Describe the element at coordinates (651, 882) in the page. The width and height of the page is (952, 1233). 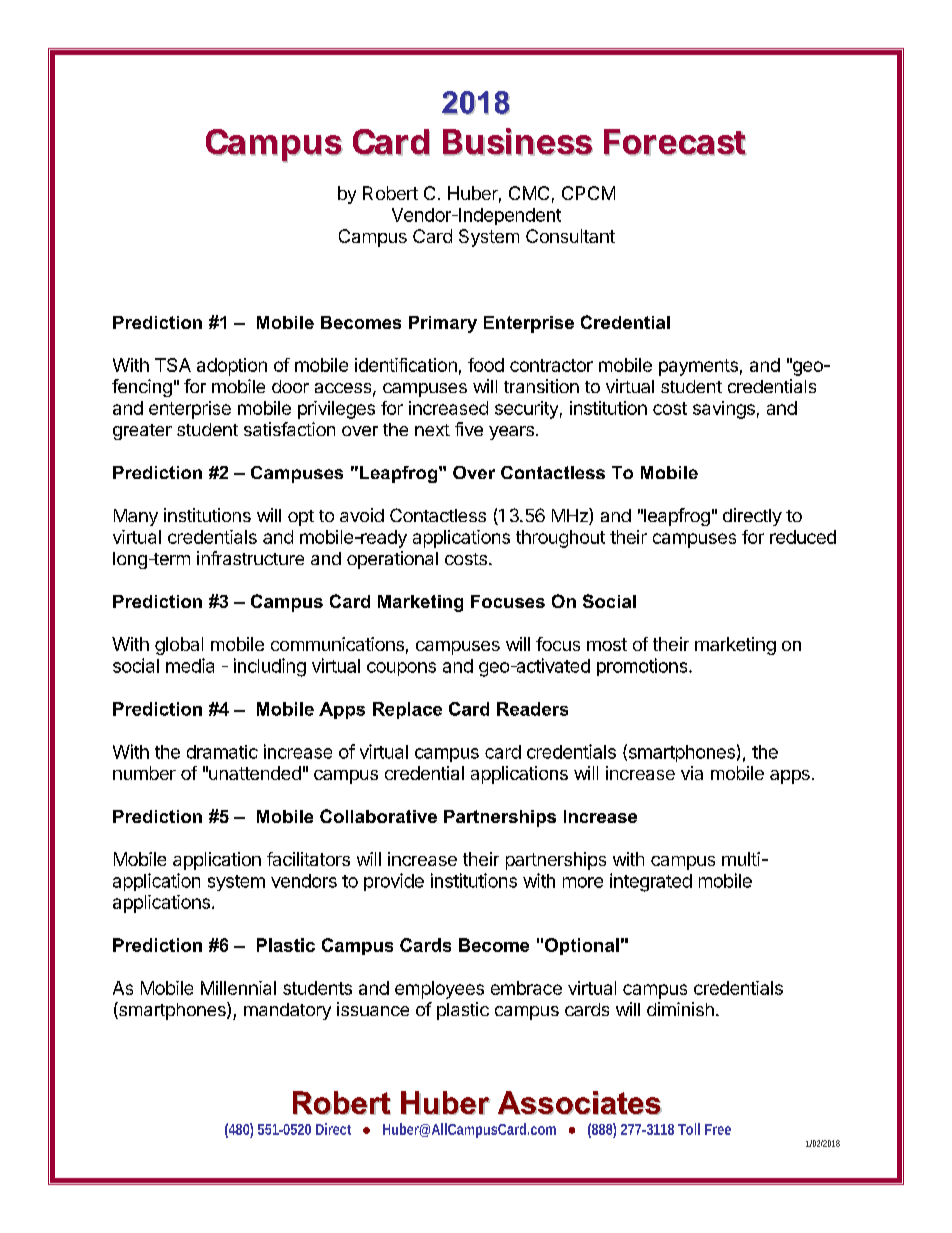
I see `integrated` at that location.
